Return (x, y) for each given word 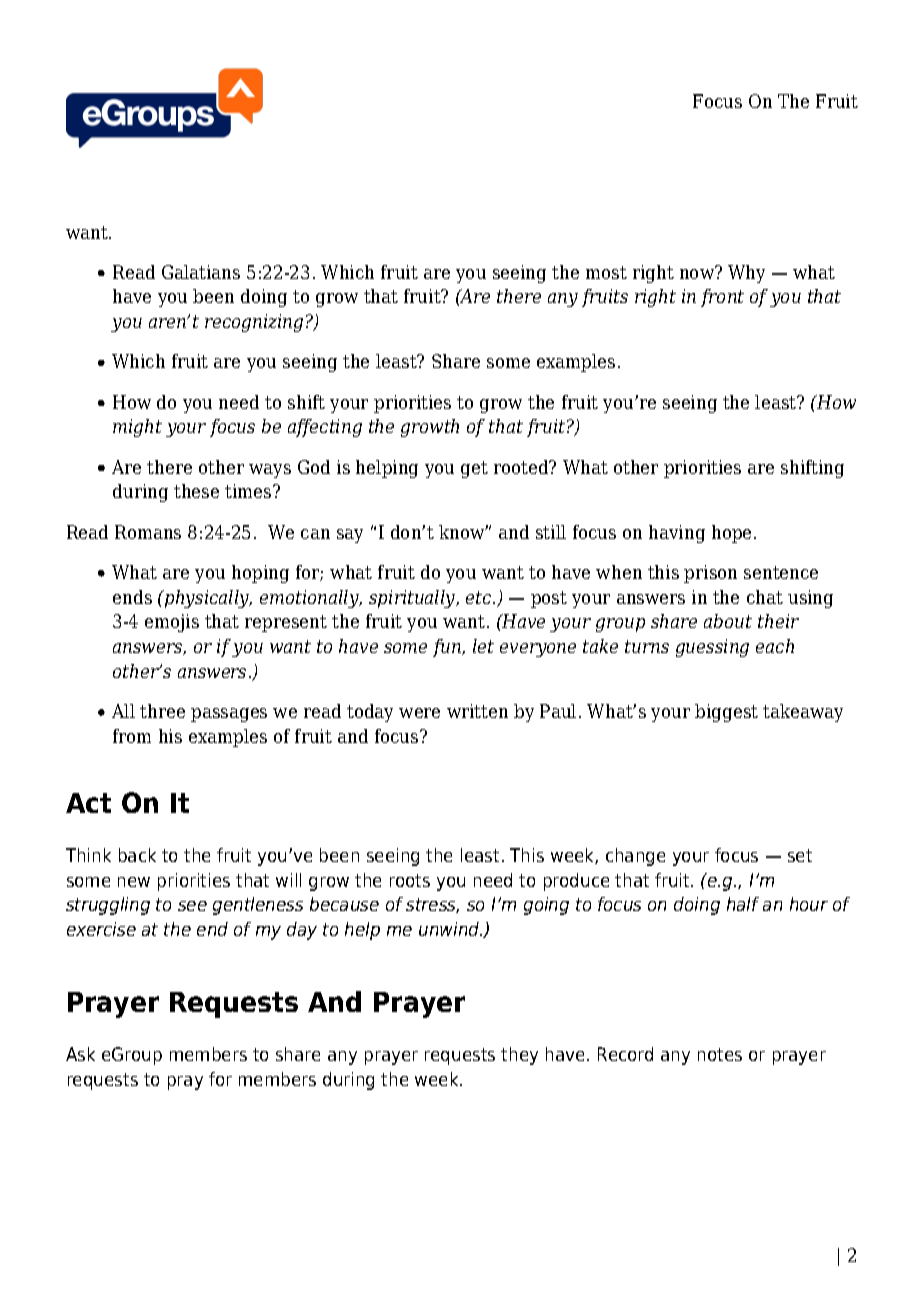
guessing (712, 648)
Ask (80, 1054)
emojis (172, 623)
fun (448, 648)
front (722, 298)
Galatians (201, 272)
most (606, 272)
